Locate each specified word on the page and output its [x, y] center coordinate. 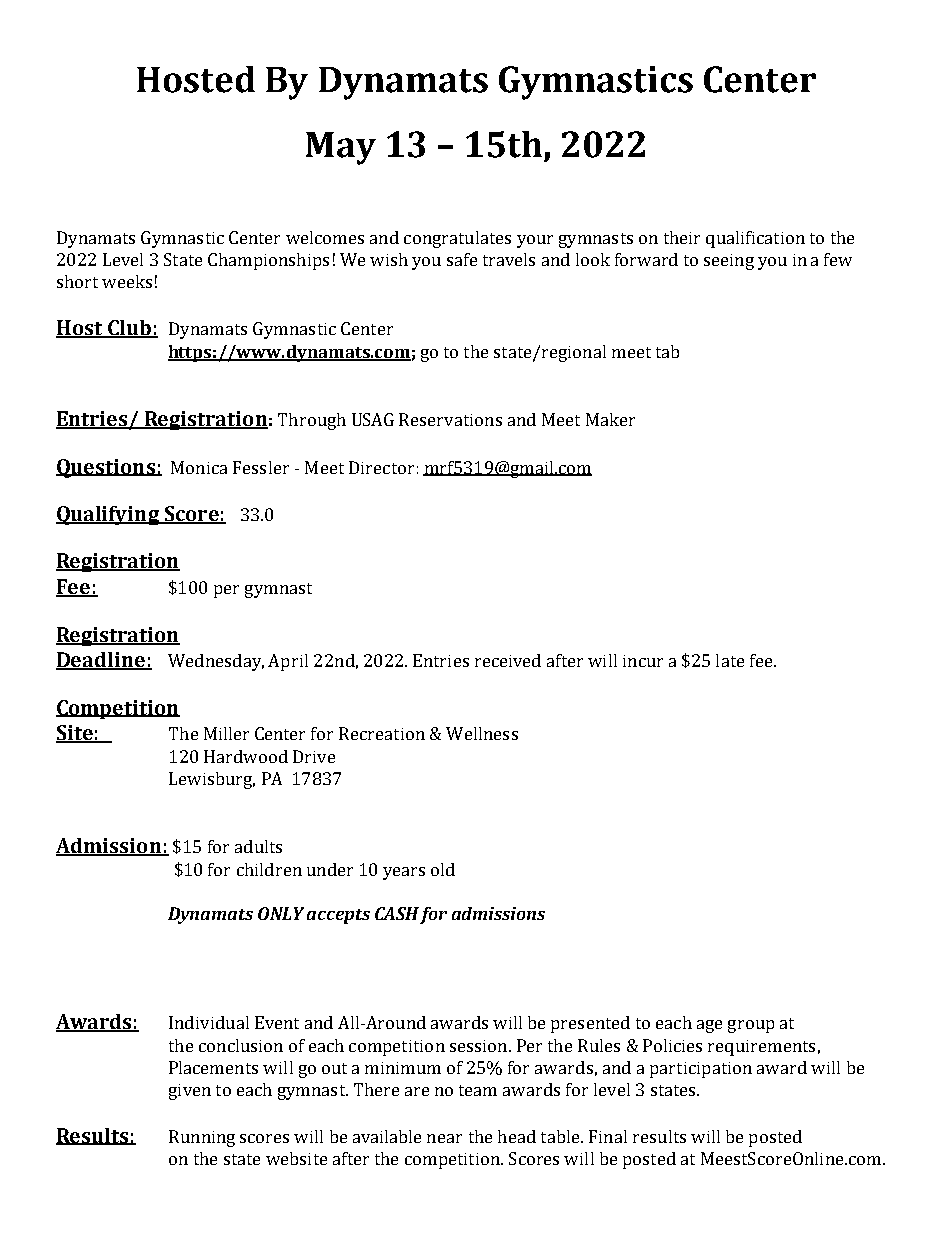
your [535, 241]
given [190, 1092]
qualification [755, 239]
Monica [199, 467]
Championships [268, 261]
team [478, 1090]
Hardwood [246, 756]
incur [643, 661]
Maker [610, 419]
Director [381, 467]
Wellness [482, 733]
